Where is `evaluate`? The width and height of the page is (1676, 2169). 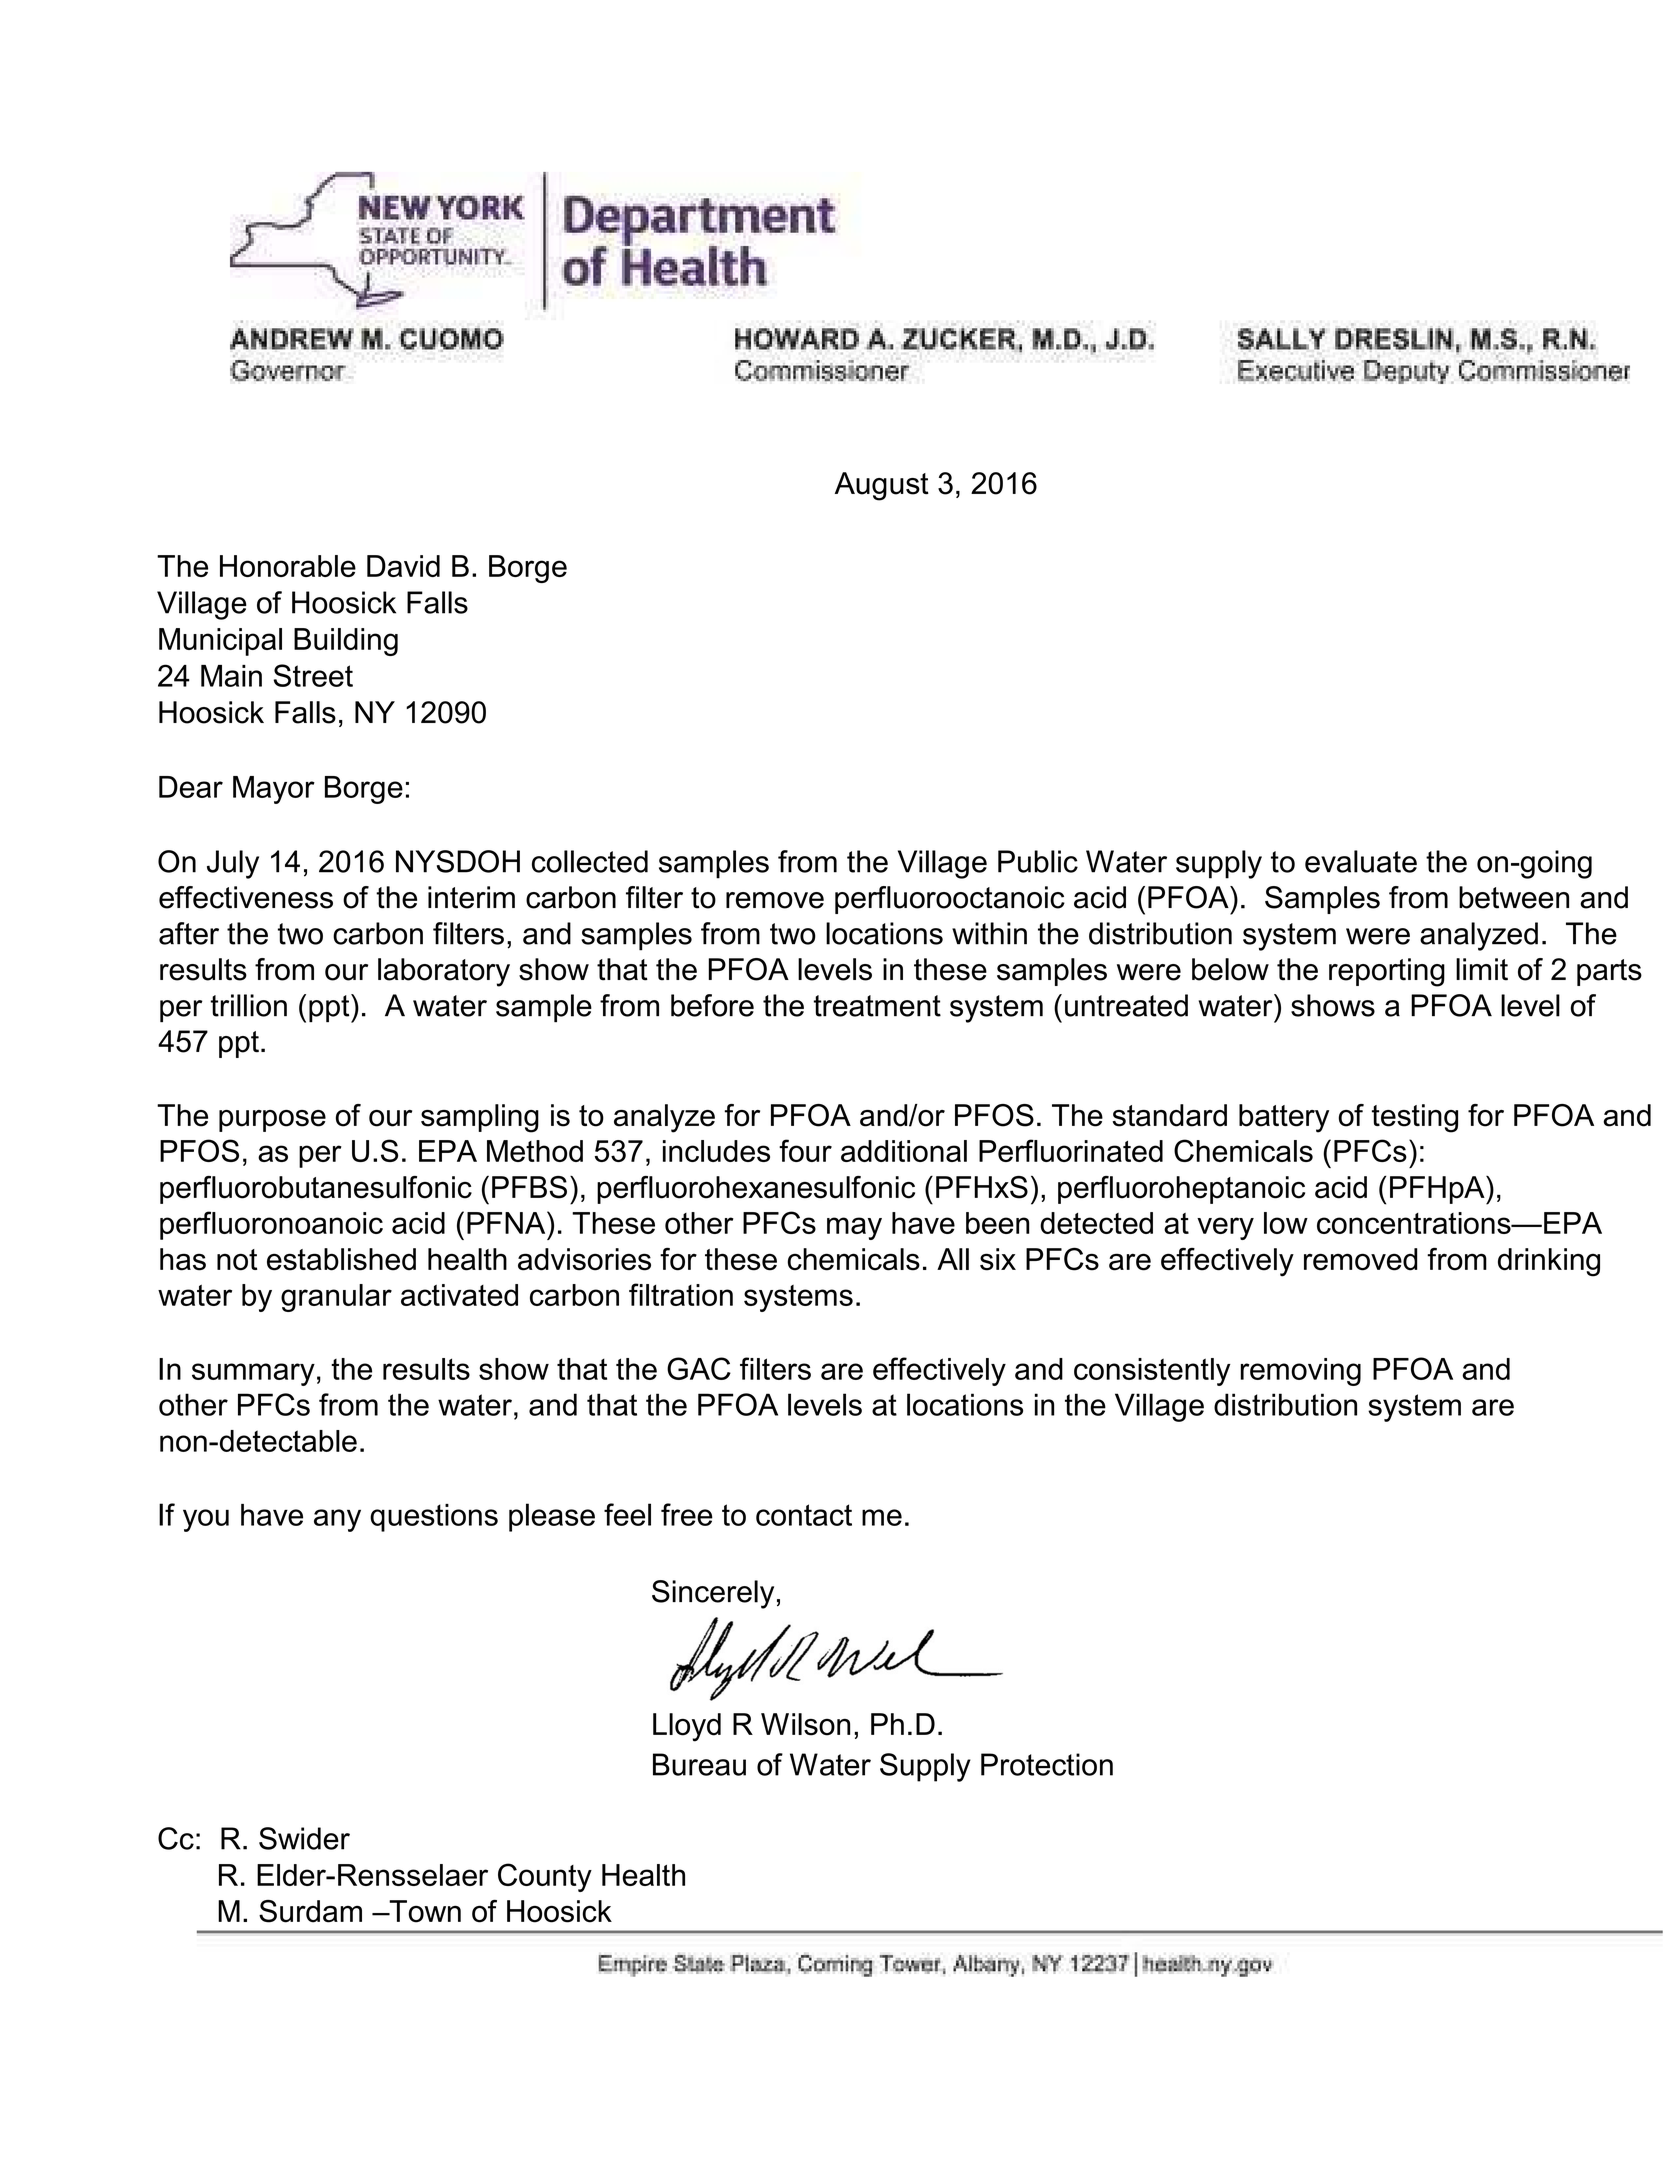
evaluate is located at coordinates (1361, 861).
